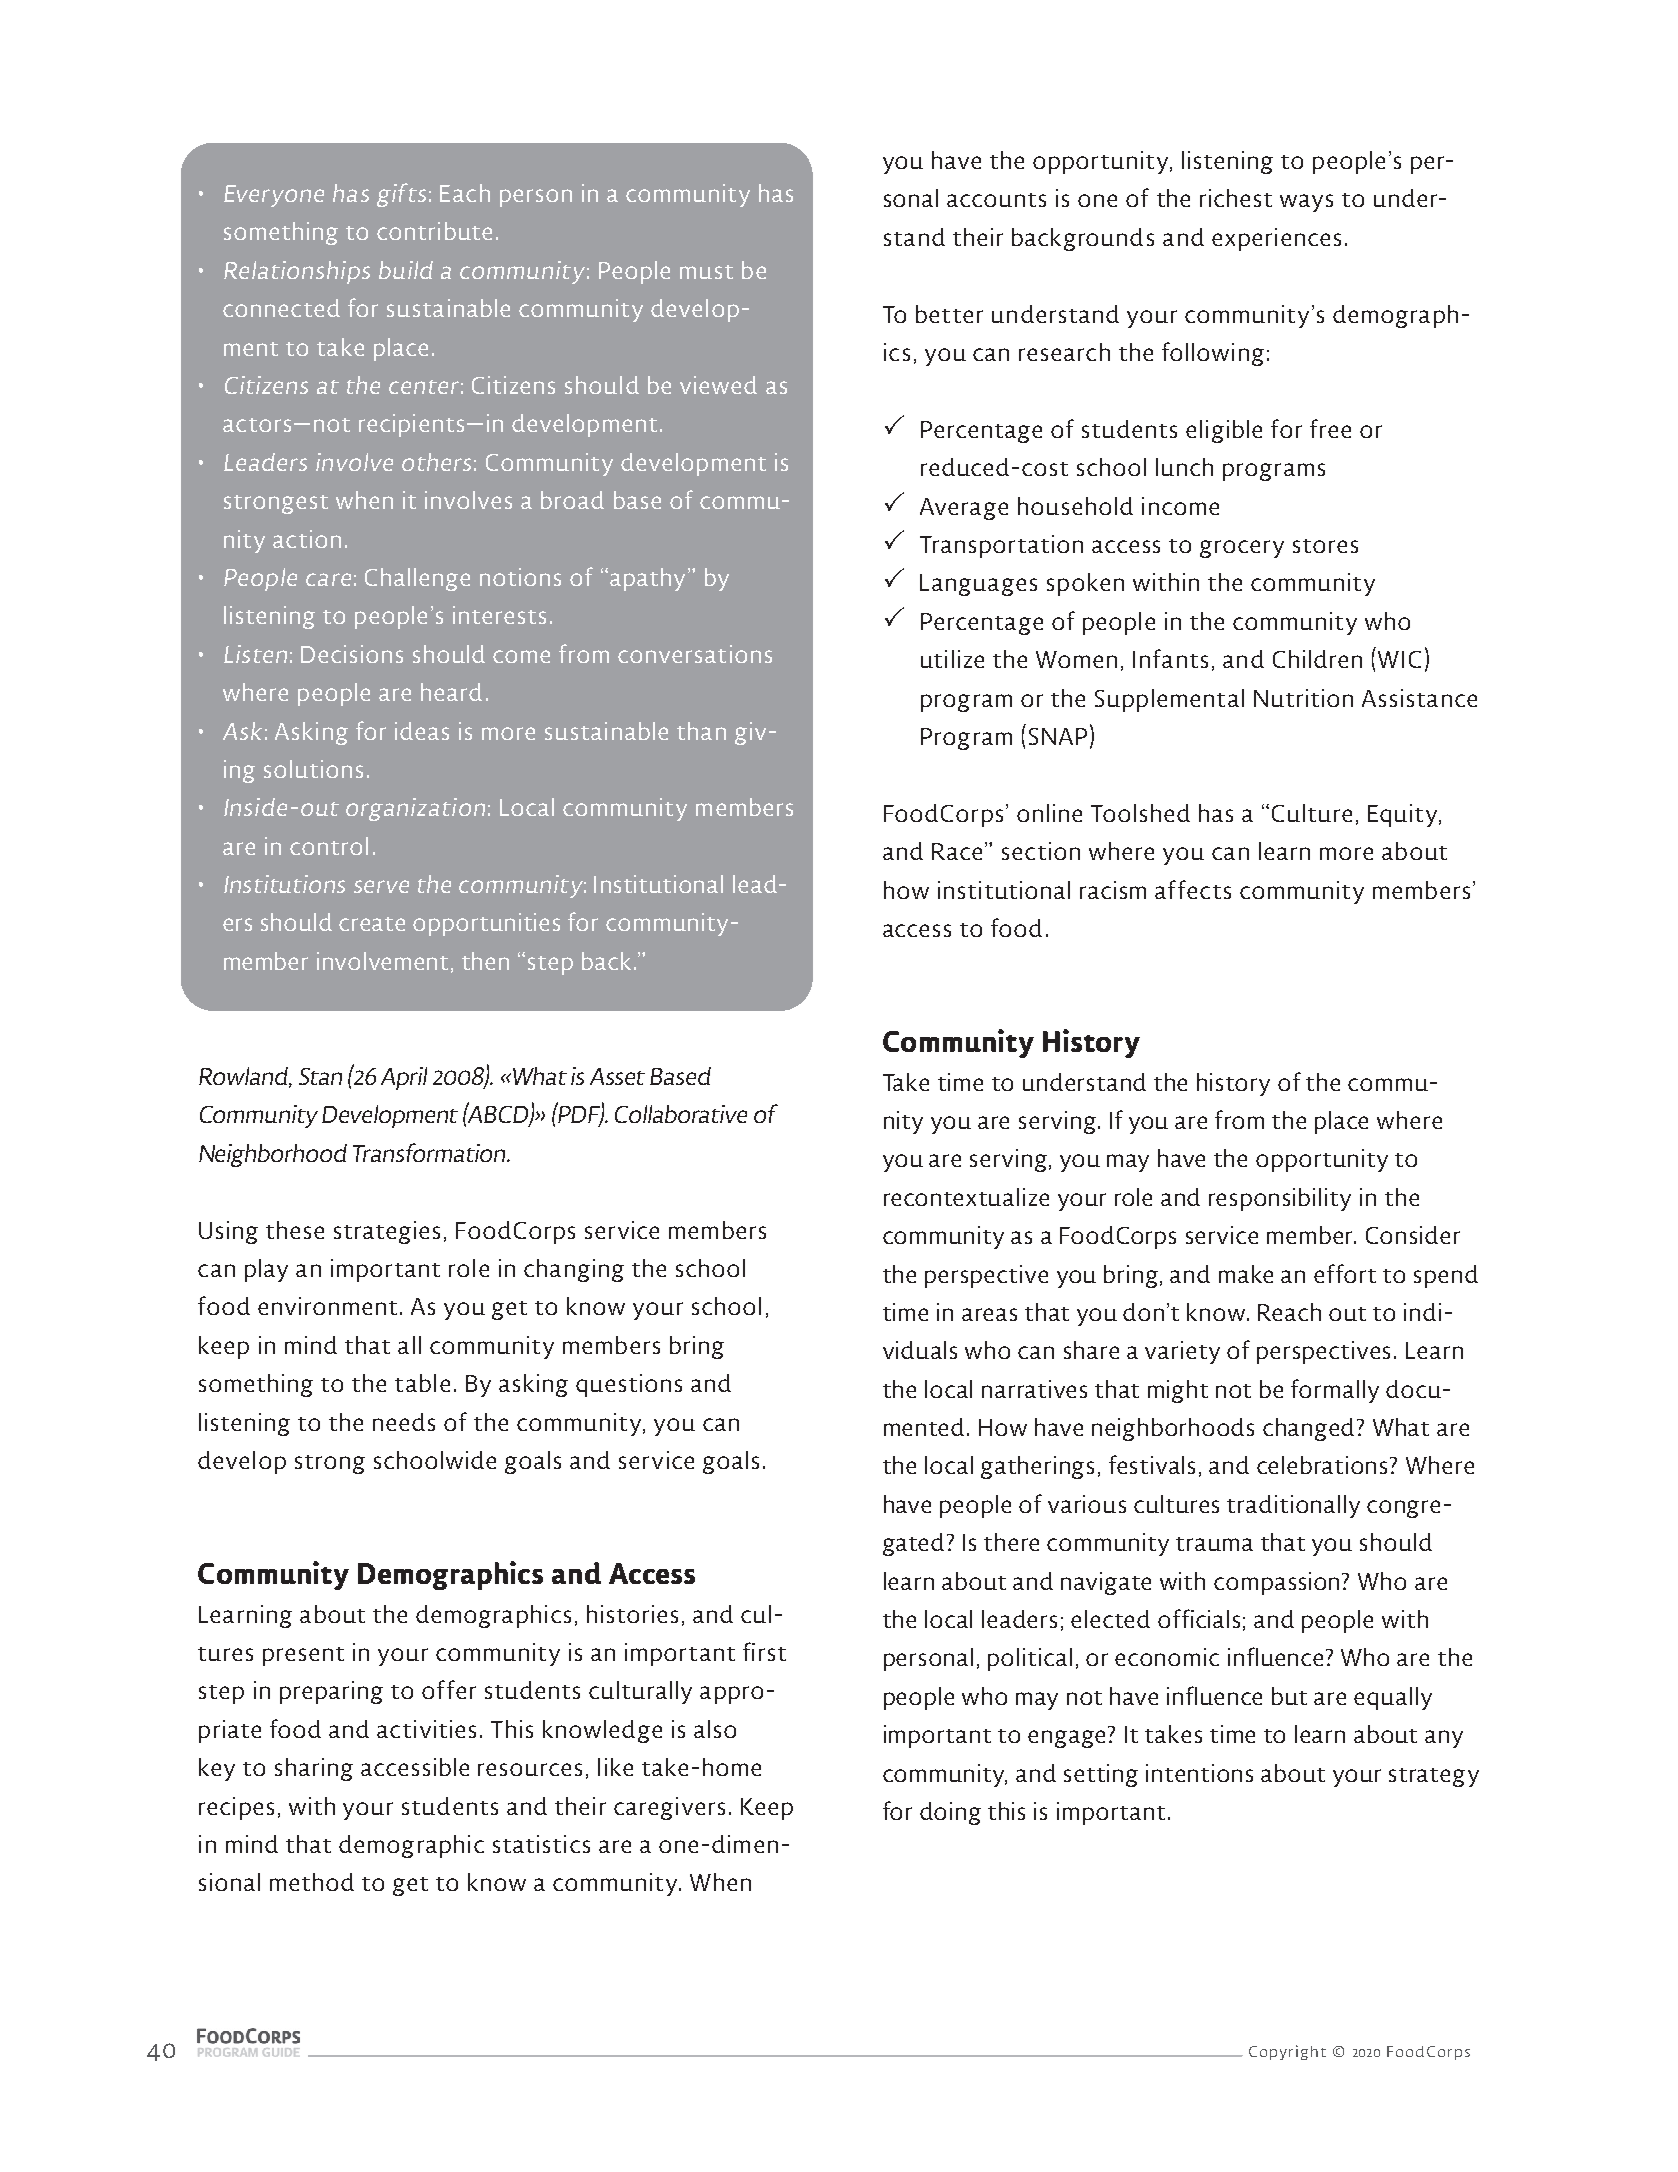 The width and height of the image is (1678, 2172). Describe the element at coordinates (434, 231) in the image. I see `contribute` at that location.
